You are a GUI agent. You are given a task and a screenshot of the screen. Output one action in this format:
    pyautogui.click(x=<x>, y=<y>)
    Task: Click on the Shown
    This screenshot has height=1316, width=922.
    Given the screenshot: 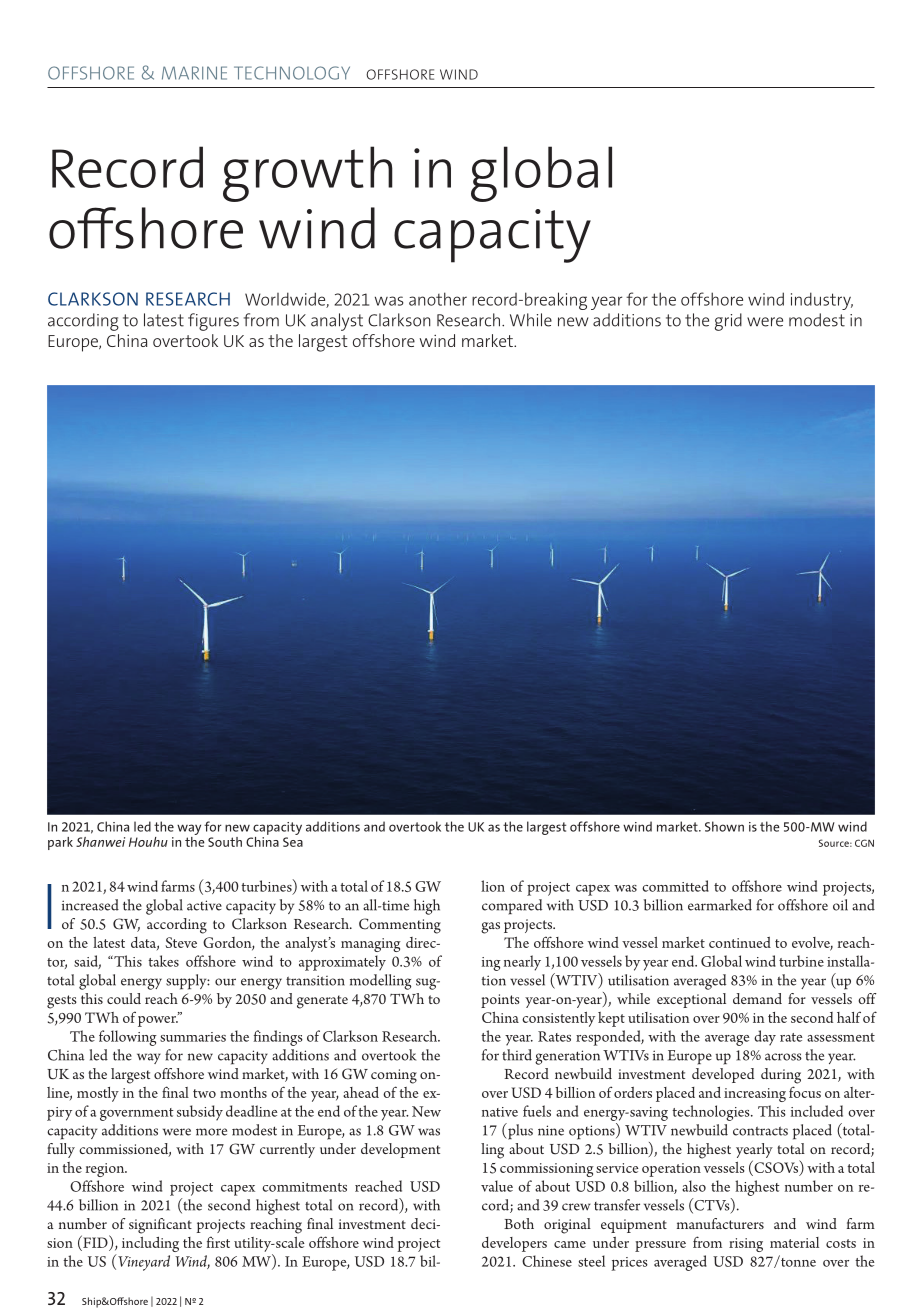 What is the action you would take?
    pyautogui.click(x=724, y=826)
